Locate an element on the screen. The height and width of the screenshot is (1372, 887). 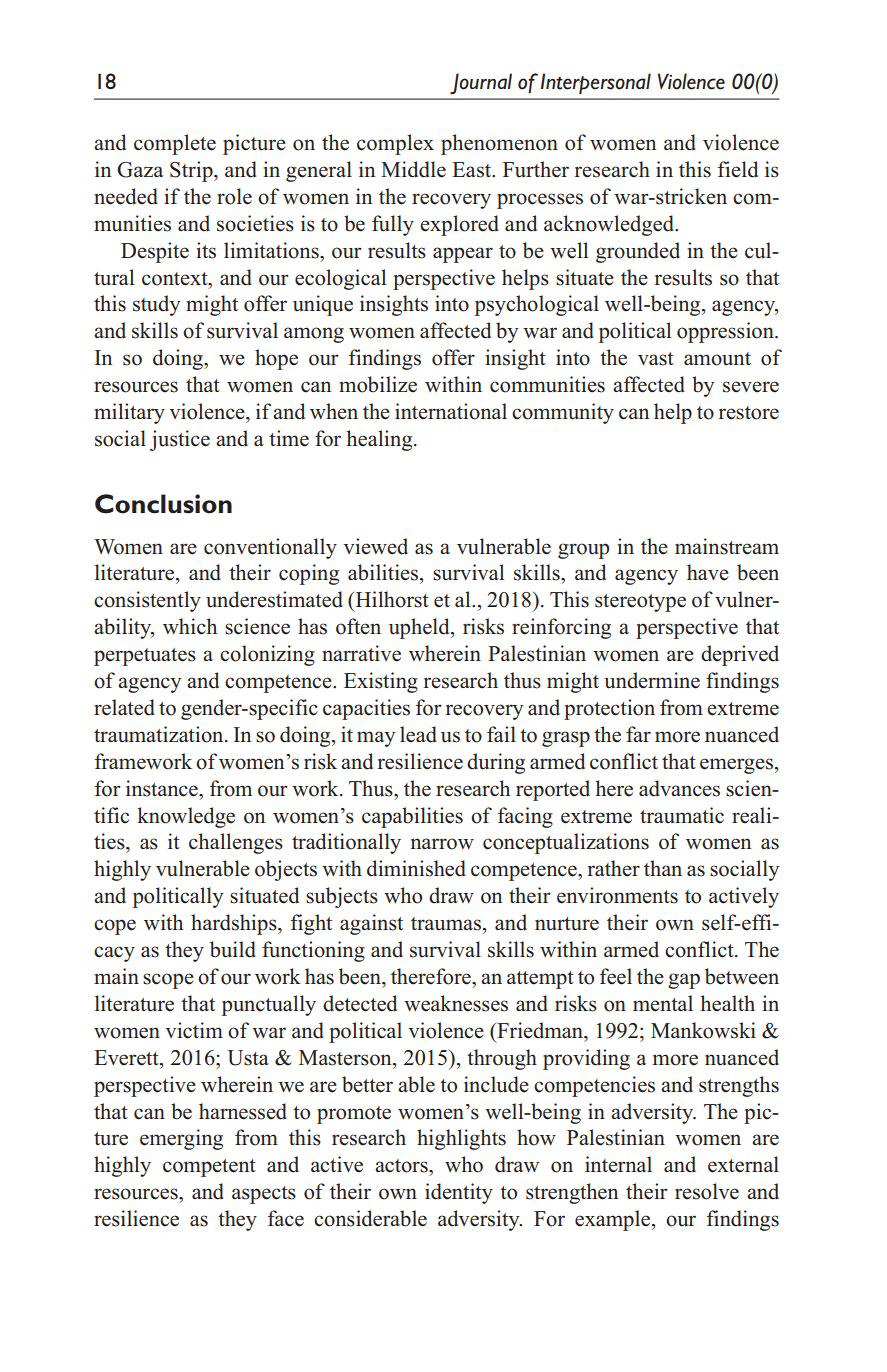
undermine is located at coordinates (652, 680).
